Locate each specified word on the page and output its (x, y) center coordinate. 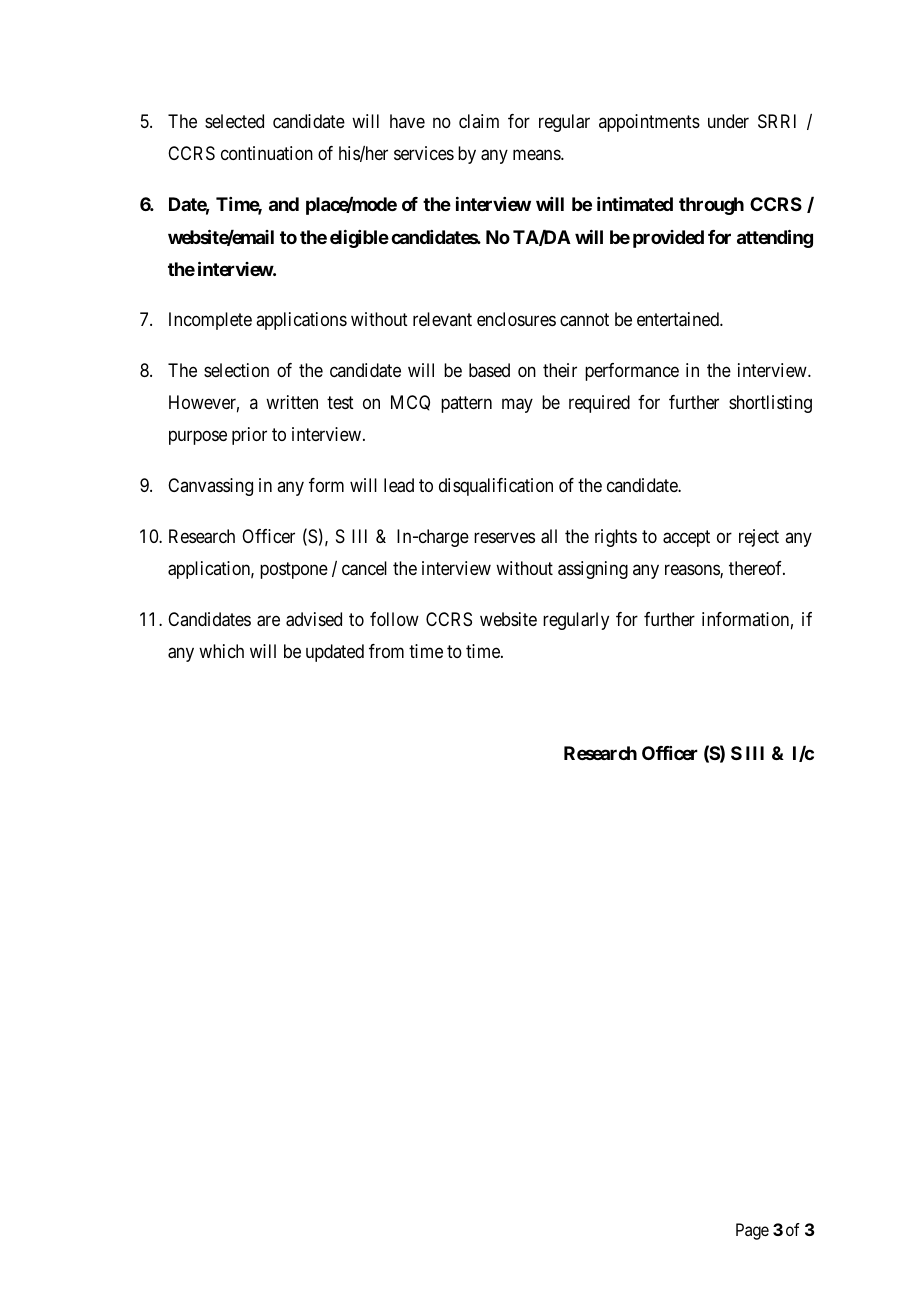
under (728, 121)
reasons (693, 571)
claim (479, 121)
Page (752, 1231)
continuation (267, 153)
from (386, 651)
